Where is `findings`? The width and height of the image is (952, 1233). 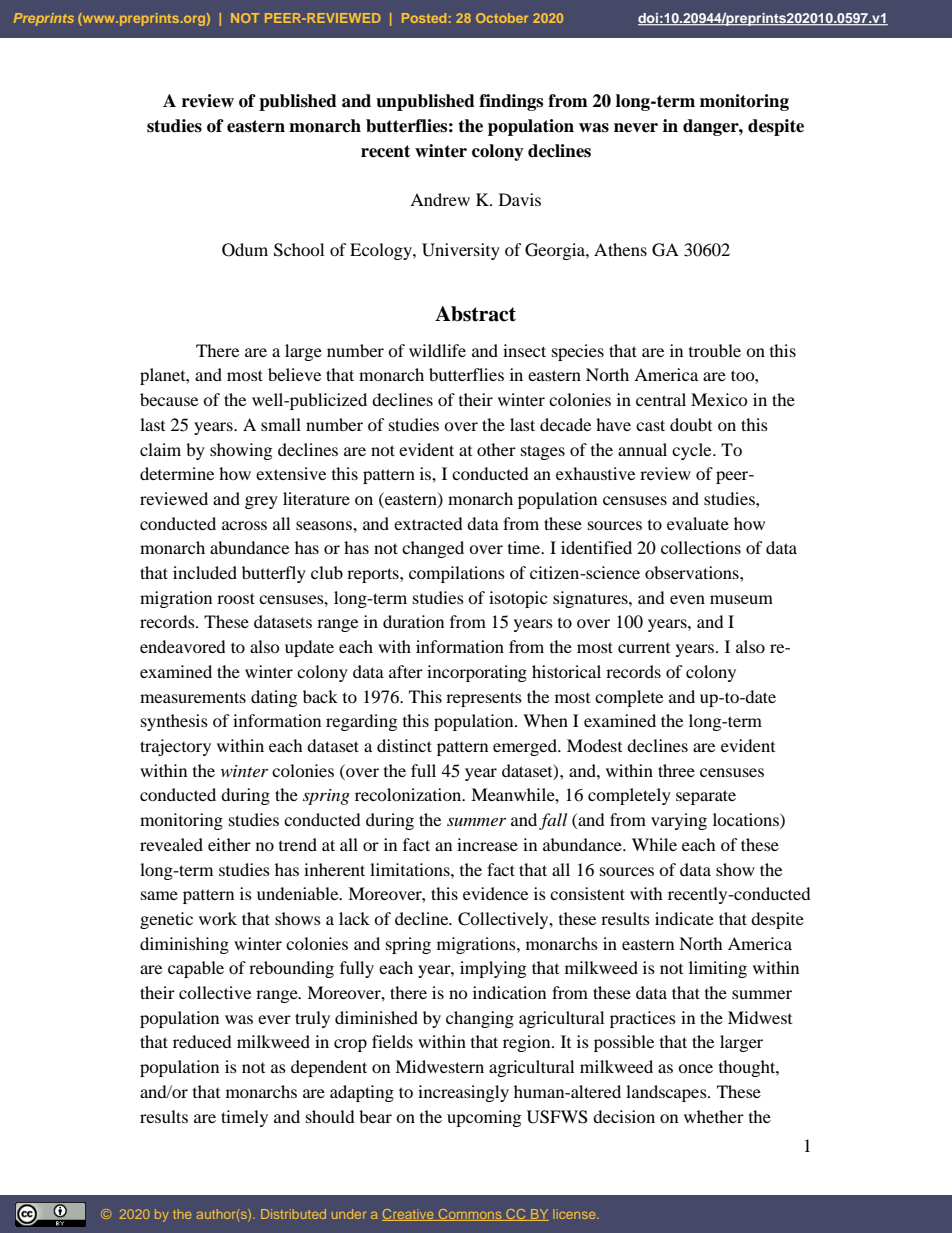 findings is located at coordinates (511, 102).
